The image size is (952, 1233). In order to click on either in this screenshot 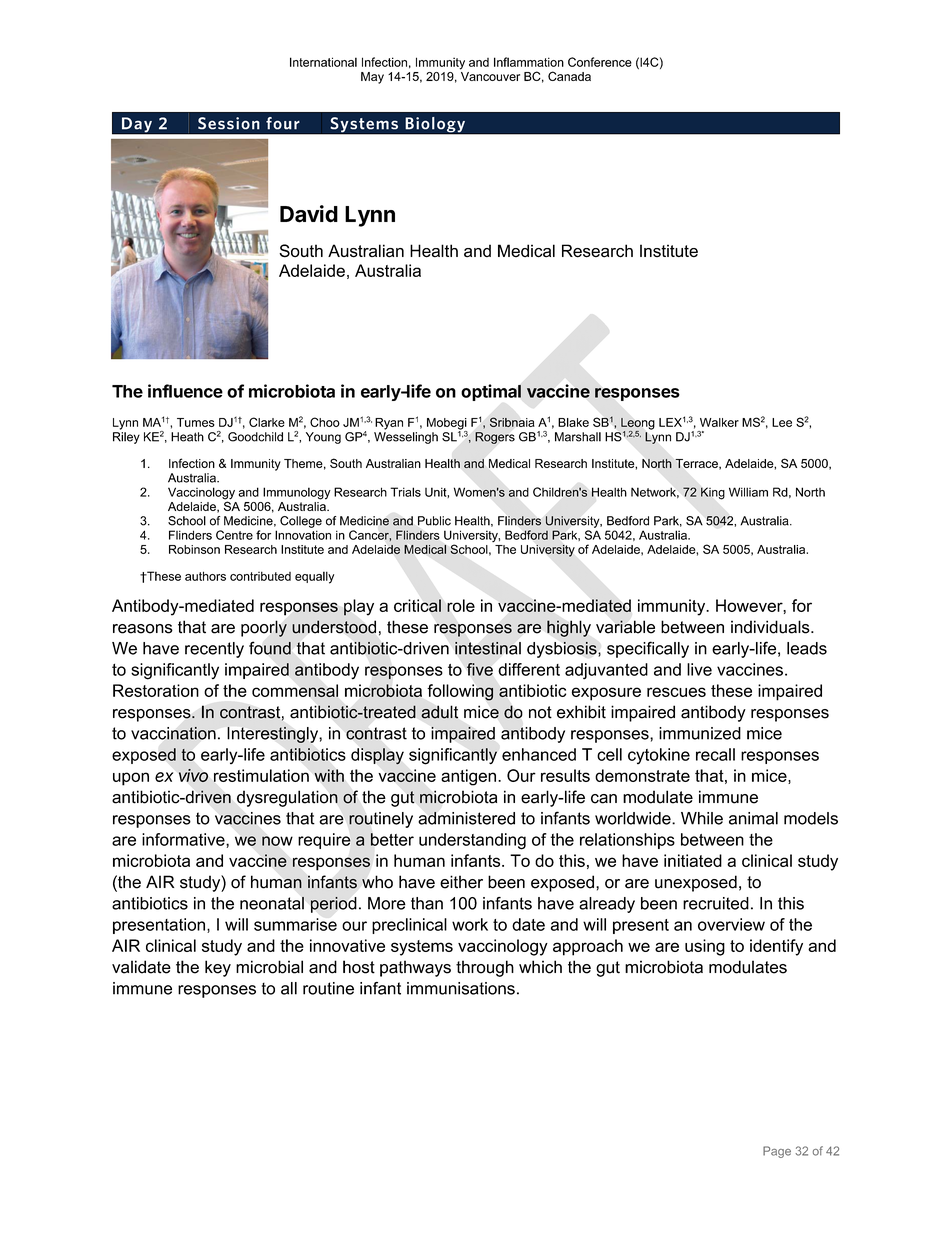, I will do `click(461, 882)`.
